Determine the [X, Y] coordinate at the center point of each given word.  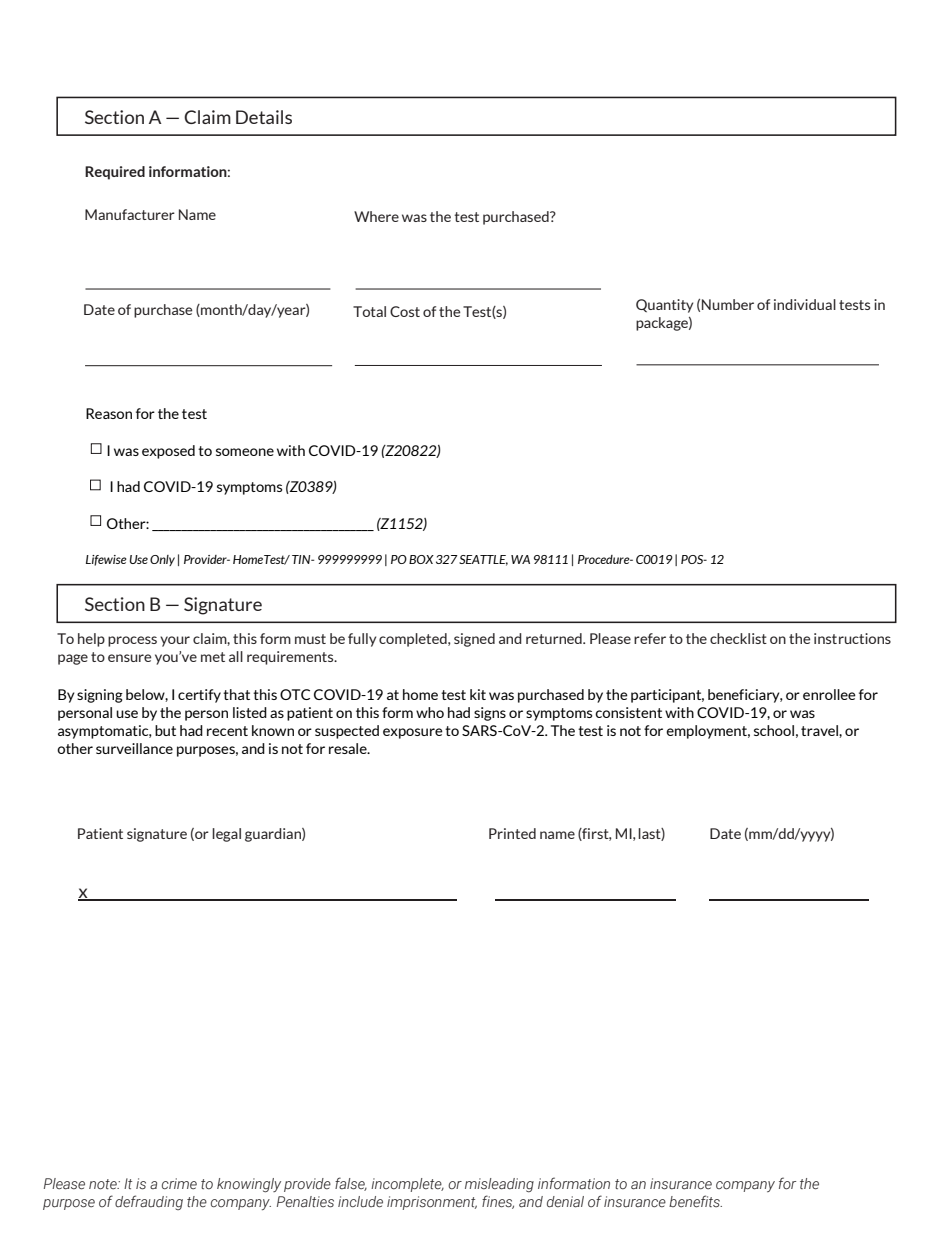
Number [728, 304]
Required [115, 173]
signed [474, 640]
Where [376, 216]
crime [179, 1183]
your [175, 641]
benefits [695, 1201]
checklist [738, 638]
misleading [499, 1185]
